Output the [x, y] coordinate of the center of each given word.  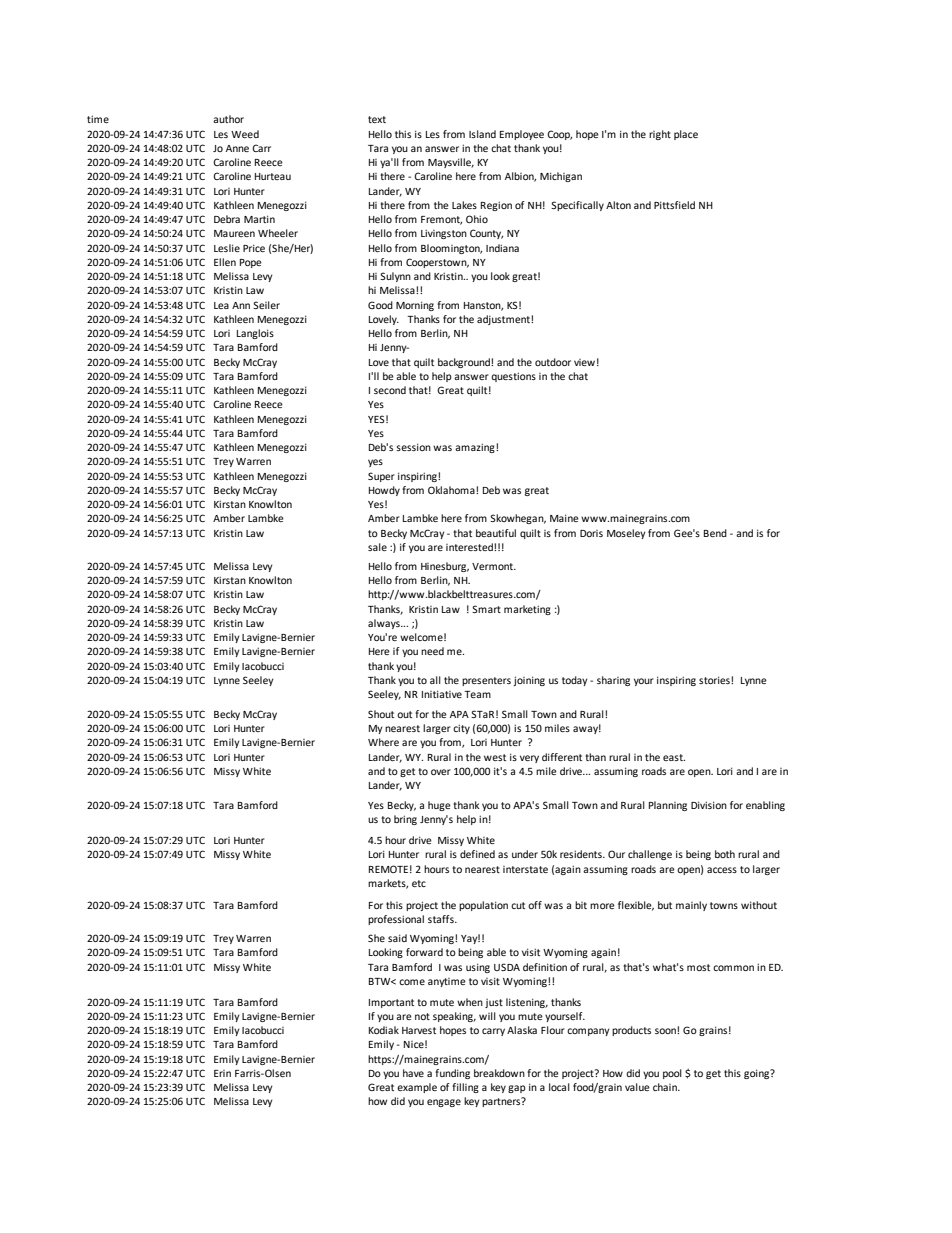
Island [482, 134]
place [686, 135]
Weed [245, 134]
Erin [222, 1073]
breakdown [499, 1073]
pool [672, 1074]
